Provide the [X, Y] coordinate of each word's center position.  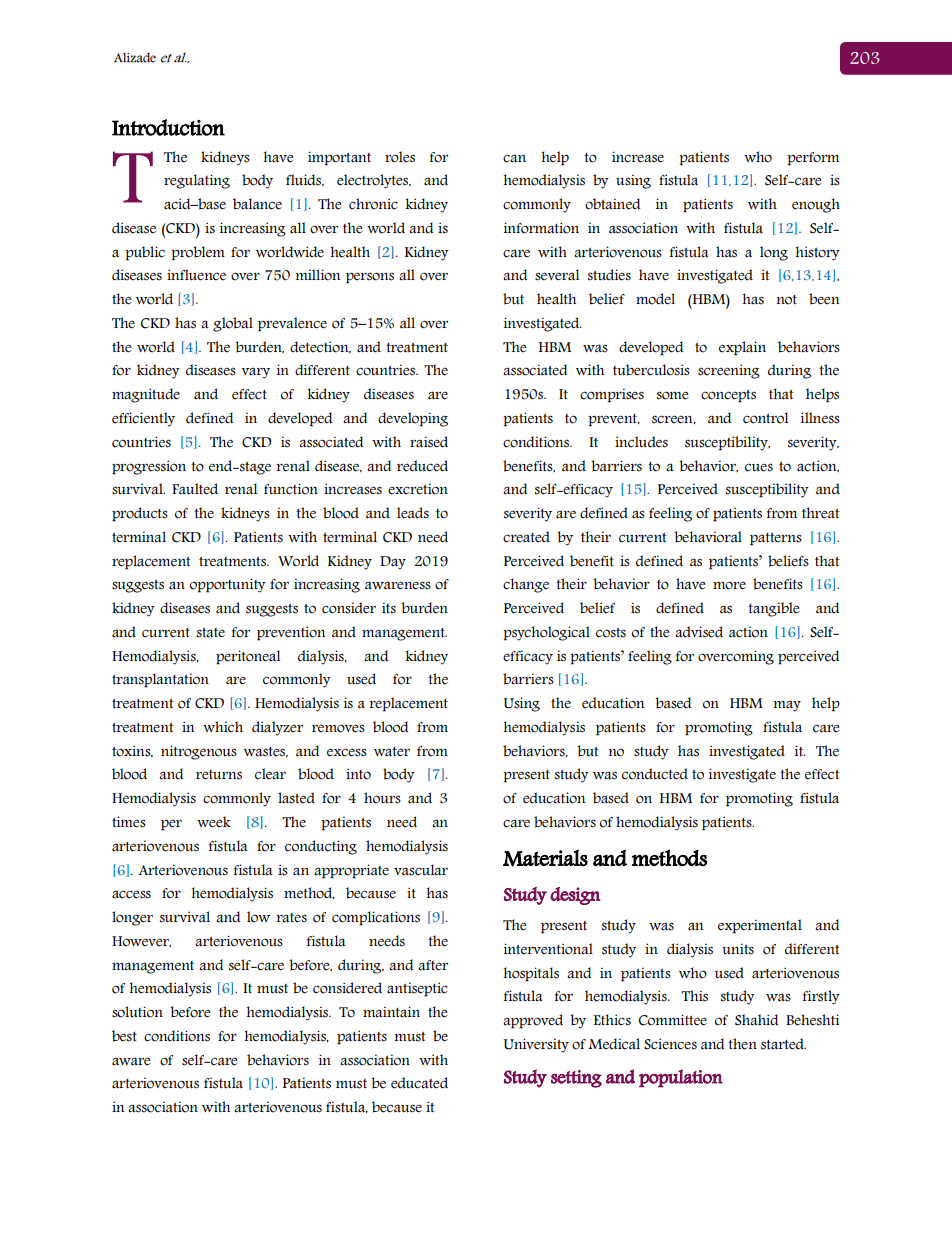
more [729, 585]
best [124, 1036]
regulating [197, 181]
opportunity [228, 585]
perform [813, 159]
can [514, 158]
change [526, 585]
